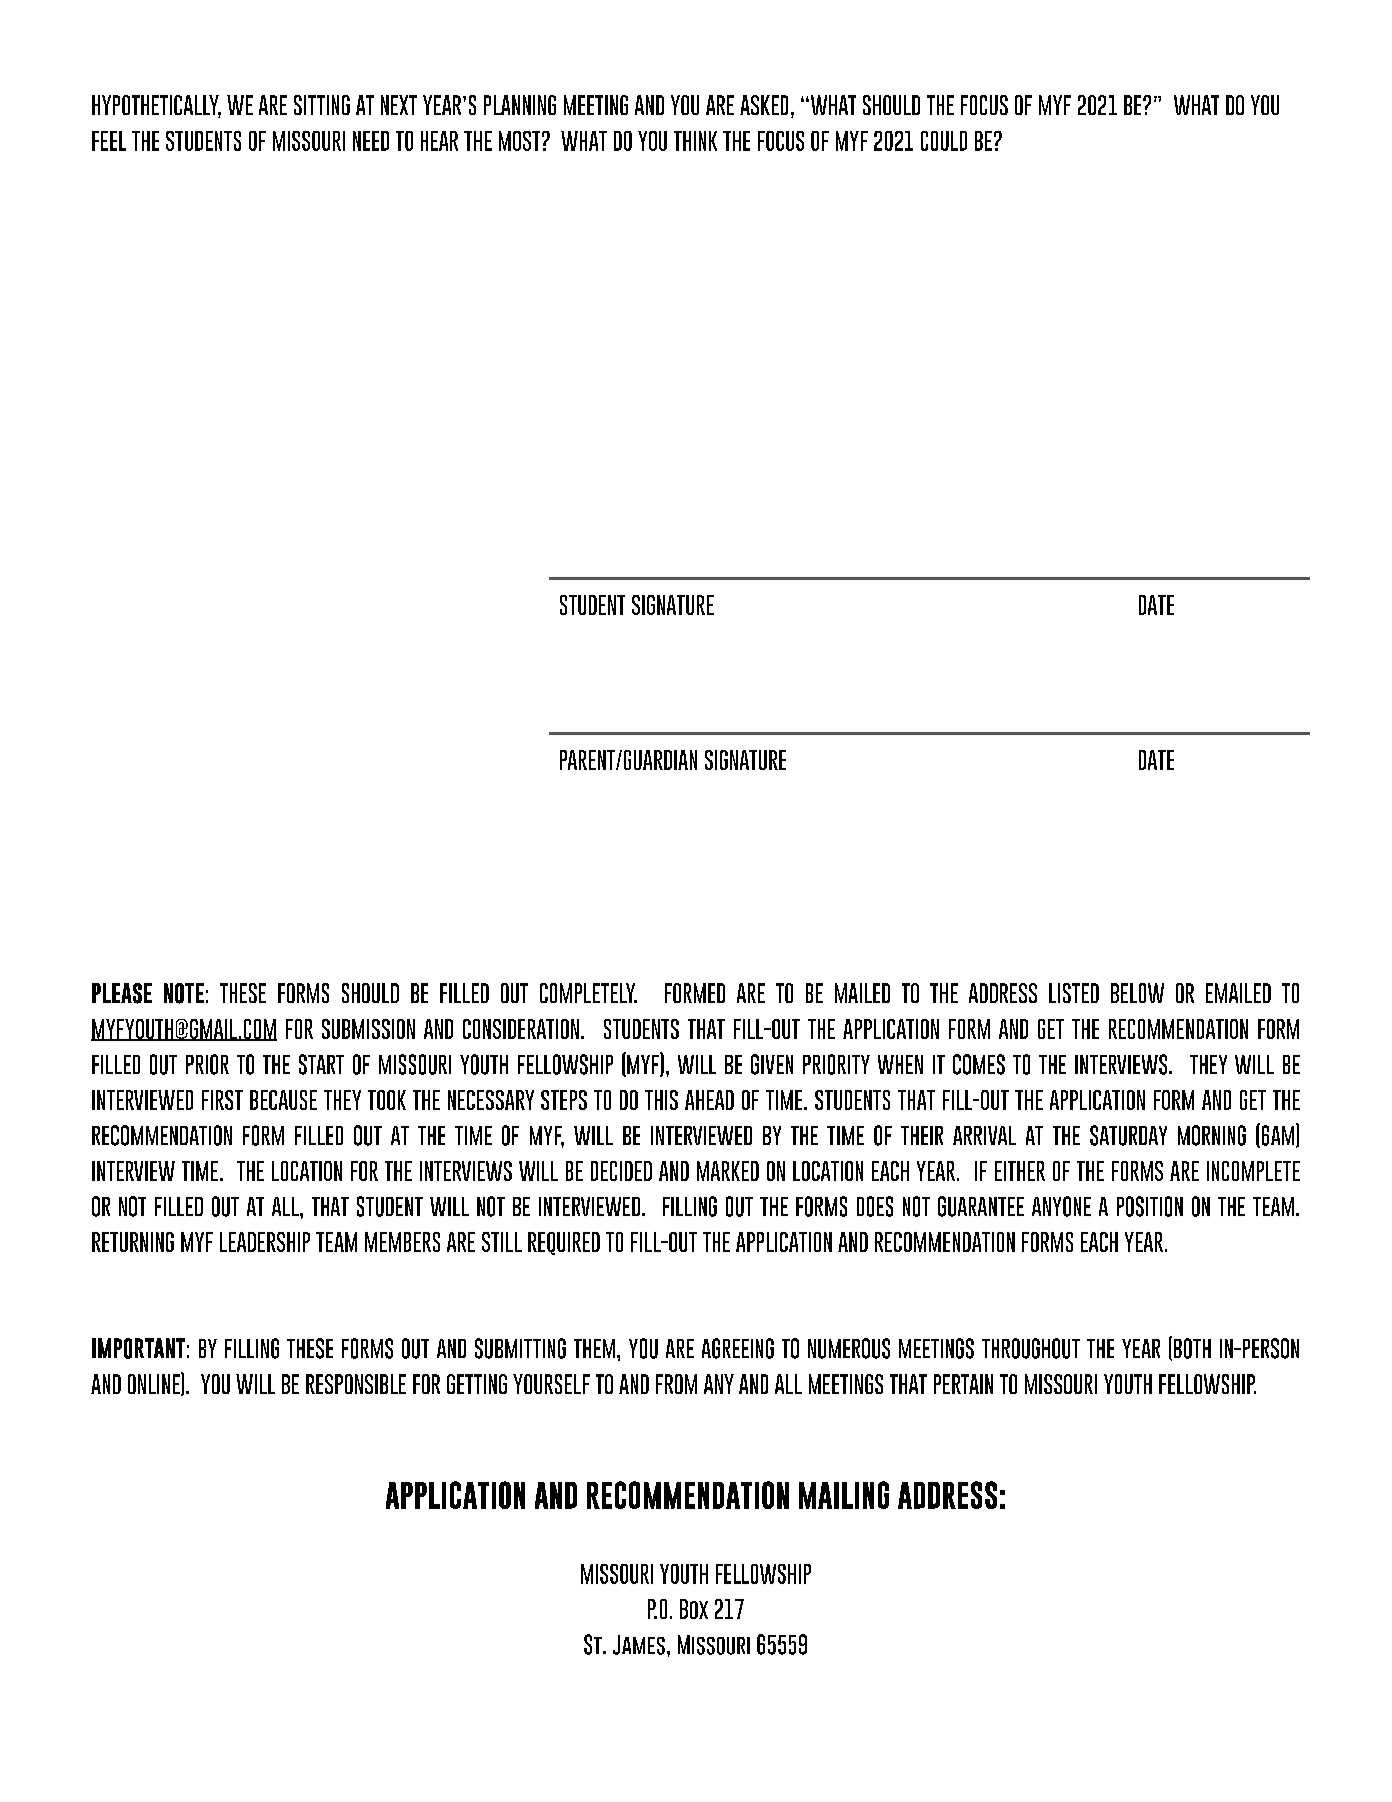 This screenshot has width=1392, height=1802. What do you see at coordinates (322, 105) in the screenshot?
I see `SITTING` at bounding box center [322, 105].
